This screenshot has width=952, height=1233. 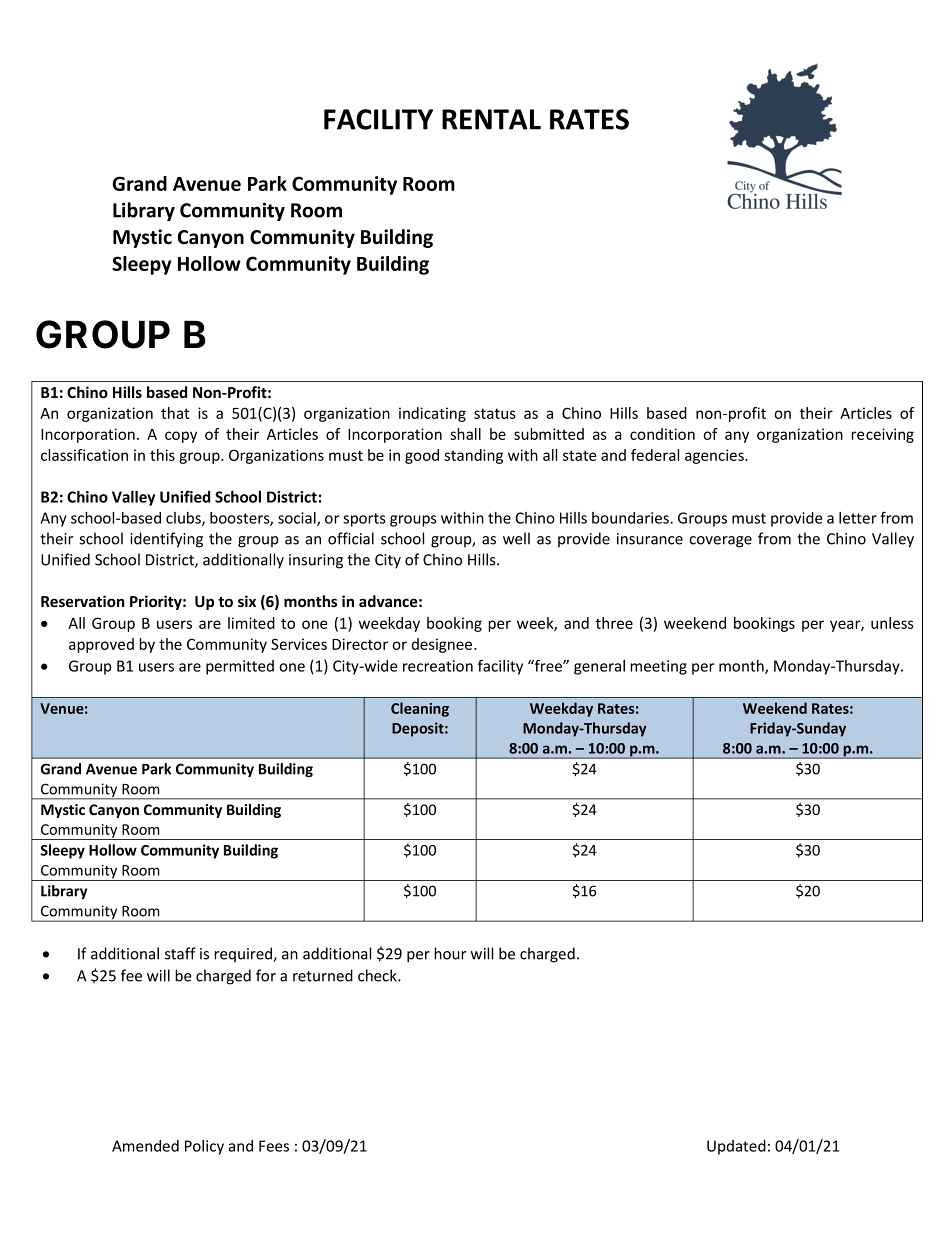 I want to click on Policy, so click(x=204, y=1147).
